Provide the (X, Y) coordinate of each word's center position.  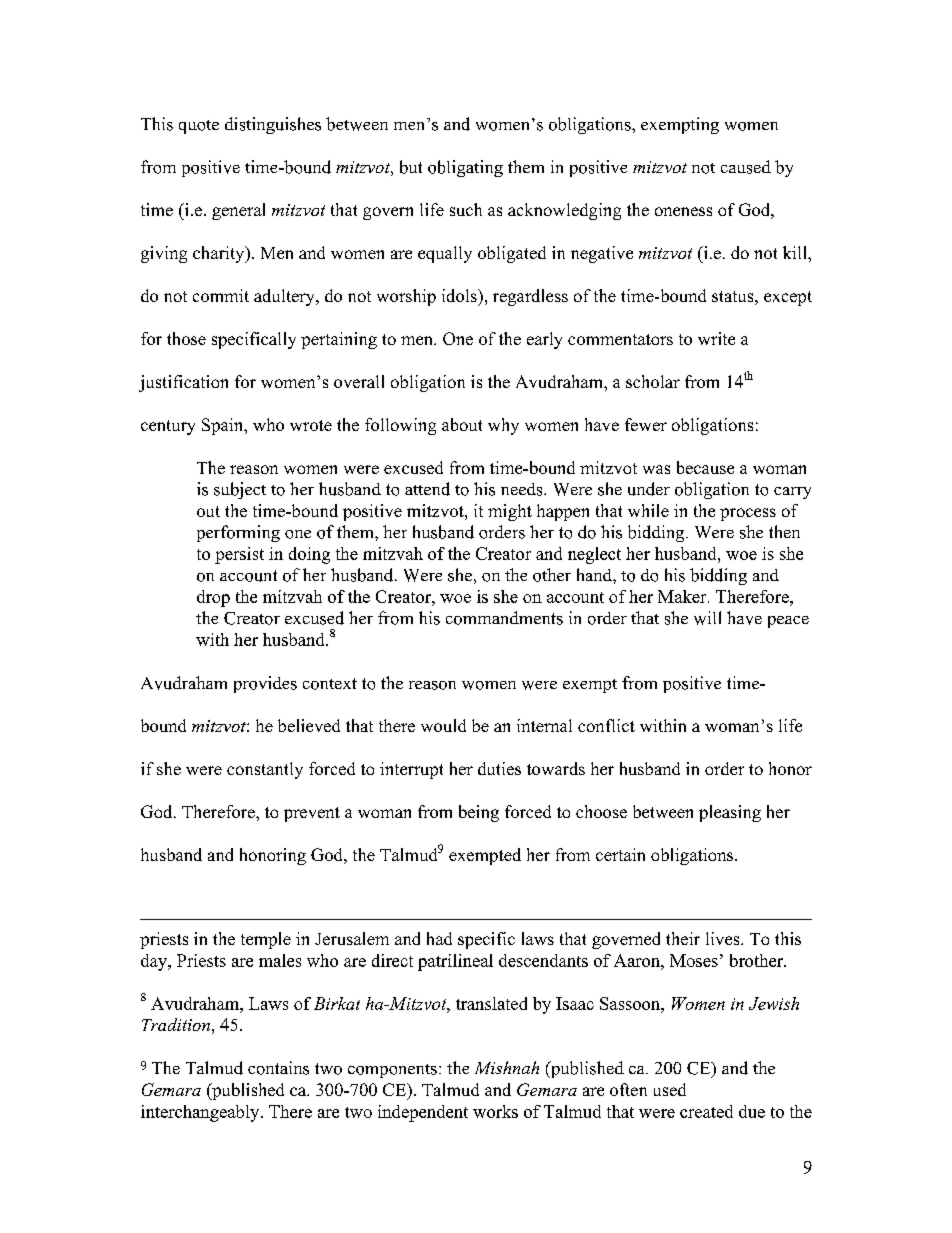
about (462, 424)
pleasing (730, 813)
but (411, 167)
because (705, 467)
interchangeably (201, 1113)
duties (499, 768)
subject (240, 490)
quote (199, 127)
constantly (265, 770)
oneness (683, 211)
